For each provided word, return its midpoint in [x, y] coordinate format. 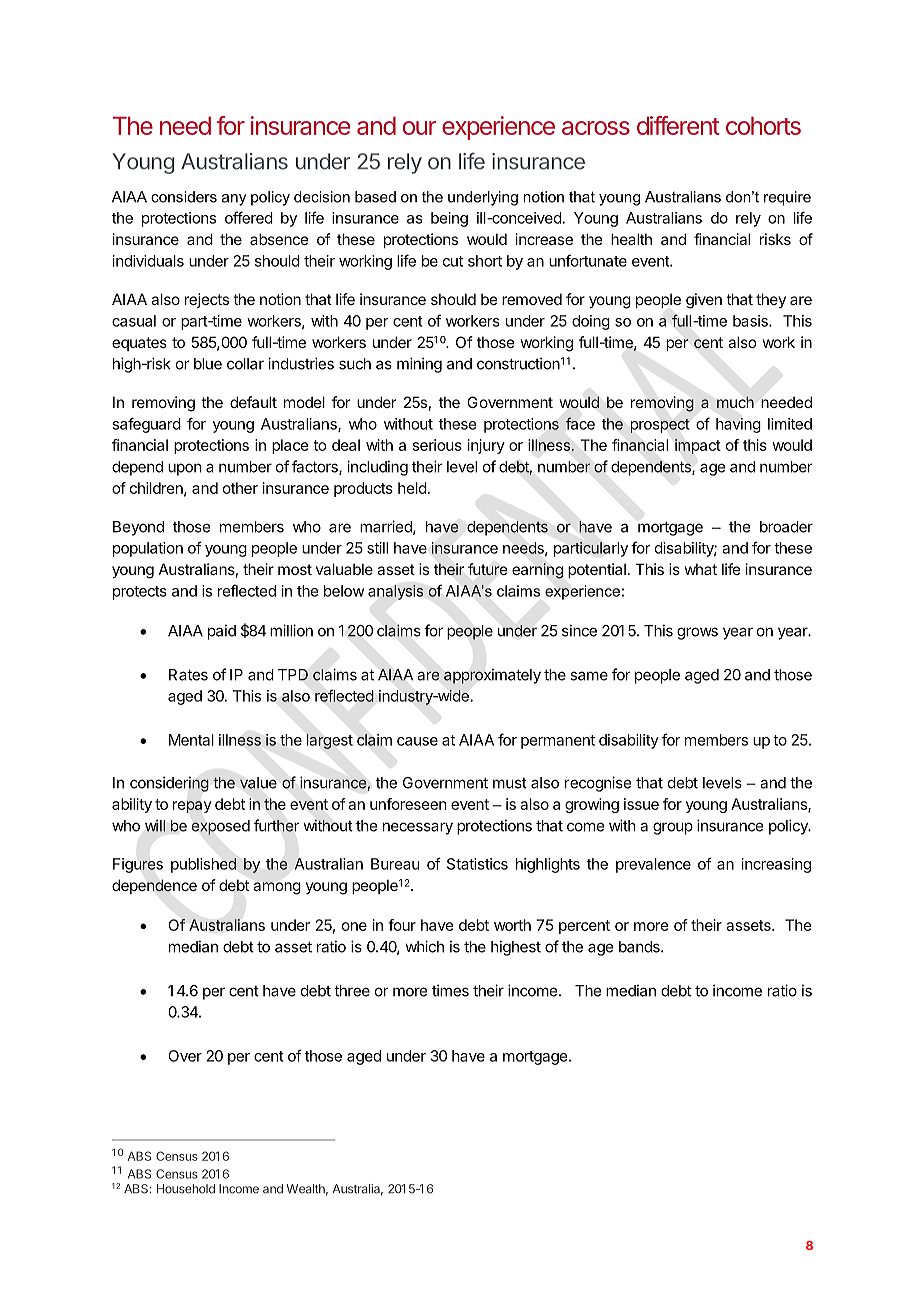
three [352, 991]
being [449, 219]
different [678, 125]
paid [222, 632]
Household [186, 1189]
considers [184, 197]
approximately [492, 676]
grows [697, 633]
